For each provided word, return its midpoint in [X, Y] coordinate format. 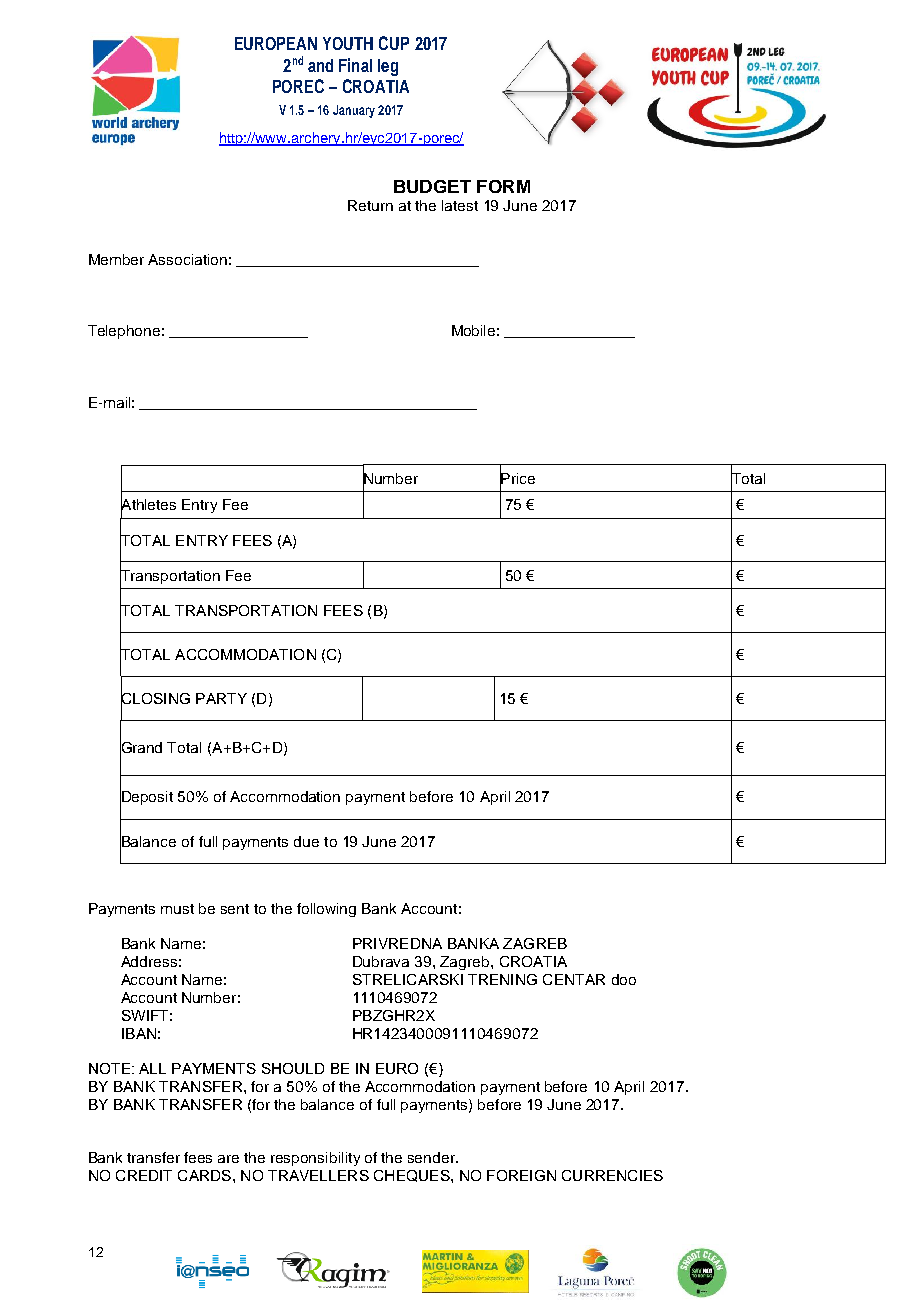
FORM [503, 186]
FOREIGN [521, 1175]
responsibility [315, 1159]
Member [116, 259]
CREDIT [144, 1175]
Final [355, 65]
